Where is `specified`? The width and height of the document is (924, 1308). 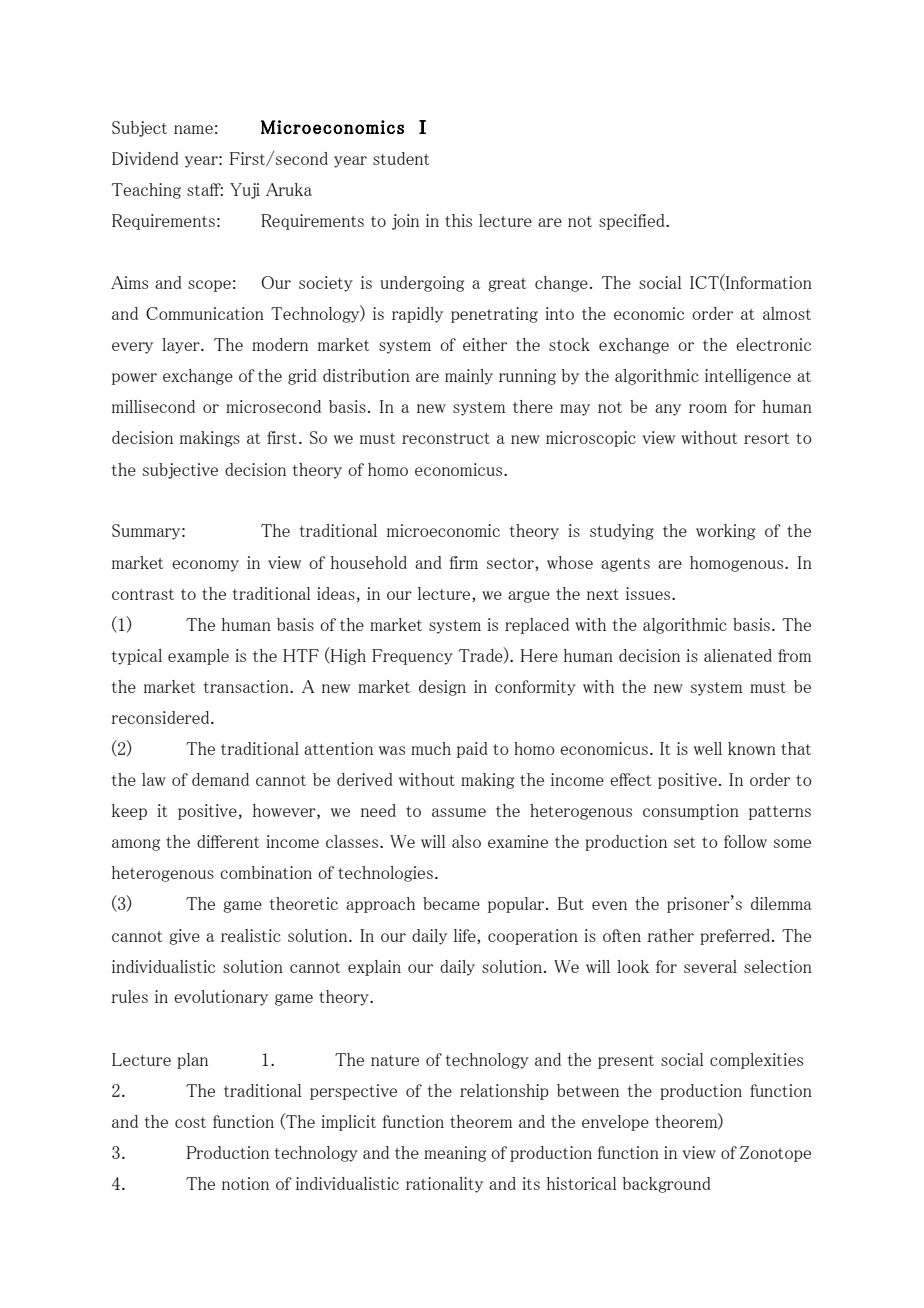 specified is located at coordinates (633, 222).
